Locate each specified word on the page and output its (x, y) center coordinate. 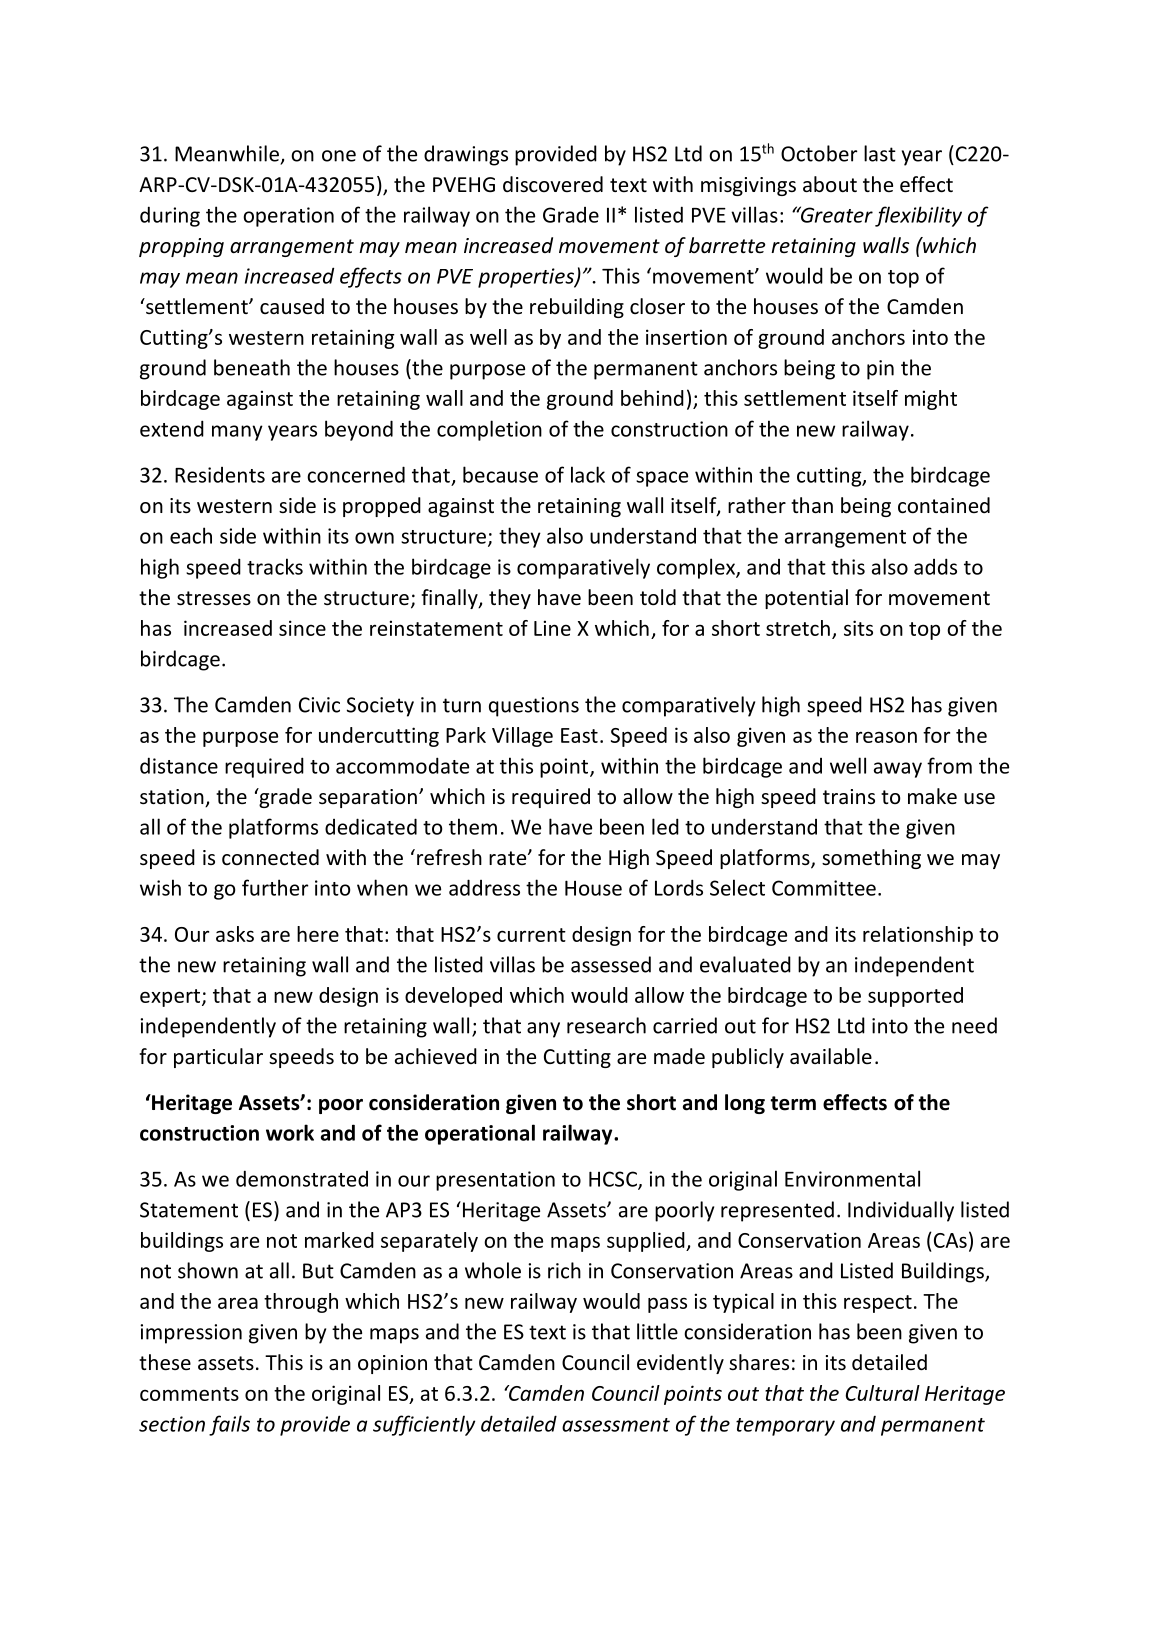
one (339, 156)
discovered (553, 184)
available (831, 1056)
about (830, 184)
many (237, 433)
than (812, 505)
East (579, 735)
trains (849, 796)
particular (218, 1058)
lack (588, 474)
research (606, 1025)
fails (229, 1425)
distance (179, 765)
